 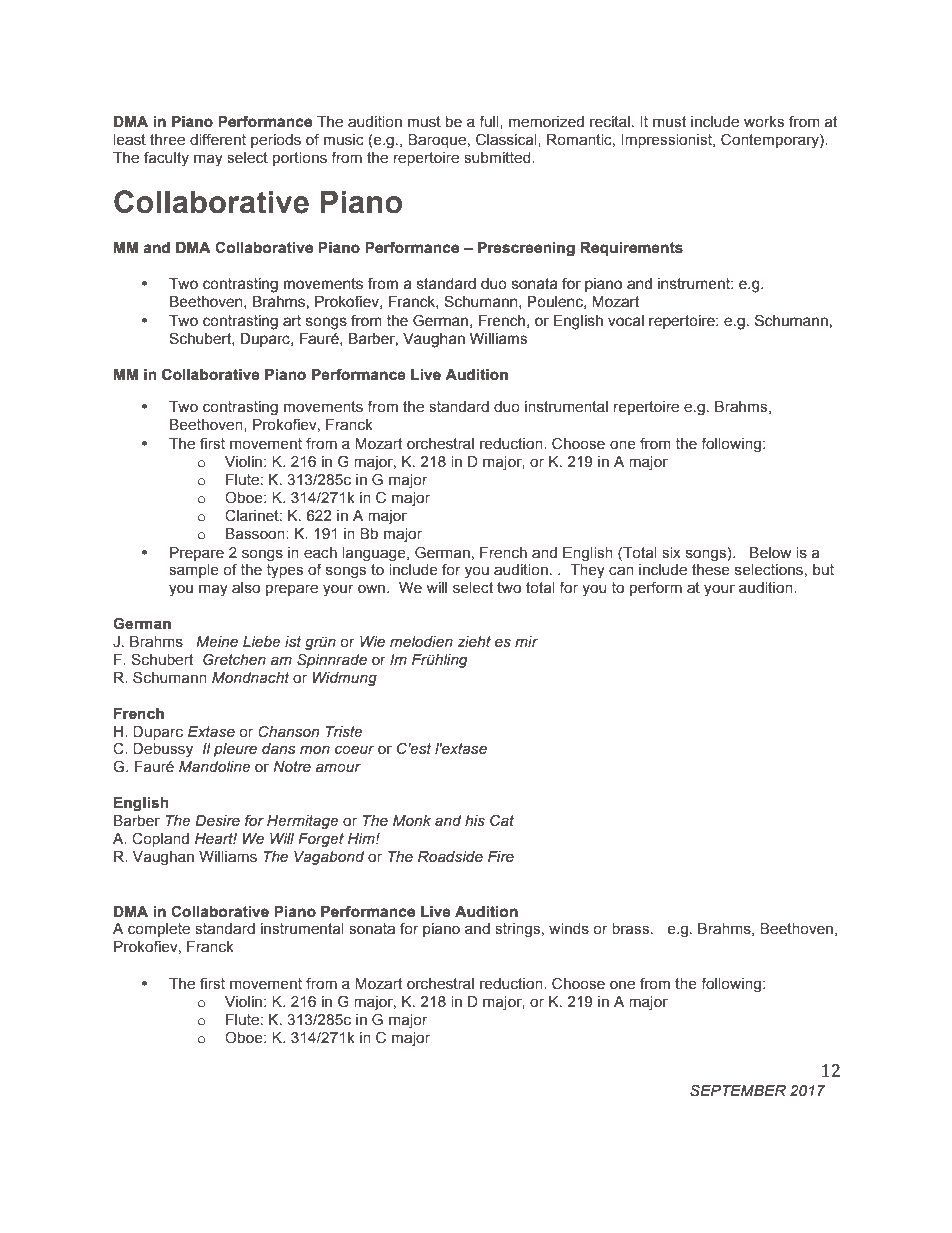 I want to click on works, so click(x=764, y=122).
